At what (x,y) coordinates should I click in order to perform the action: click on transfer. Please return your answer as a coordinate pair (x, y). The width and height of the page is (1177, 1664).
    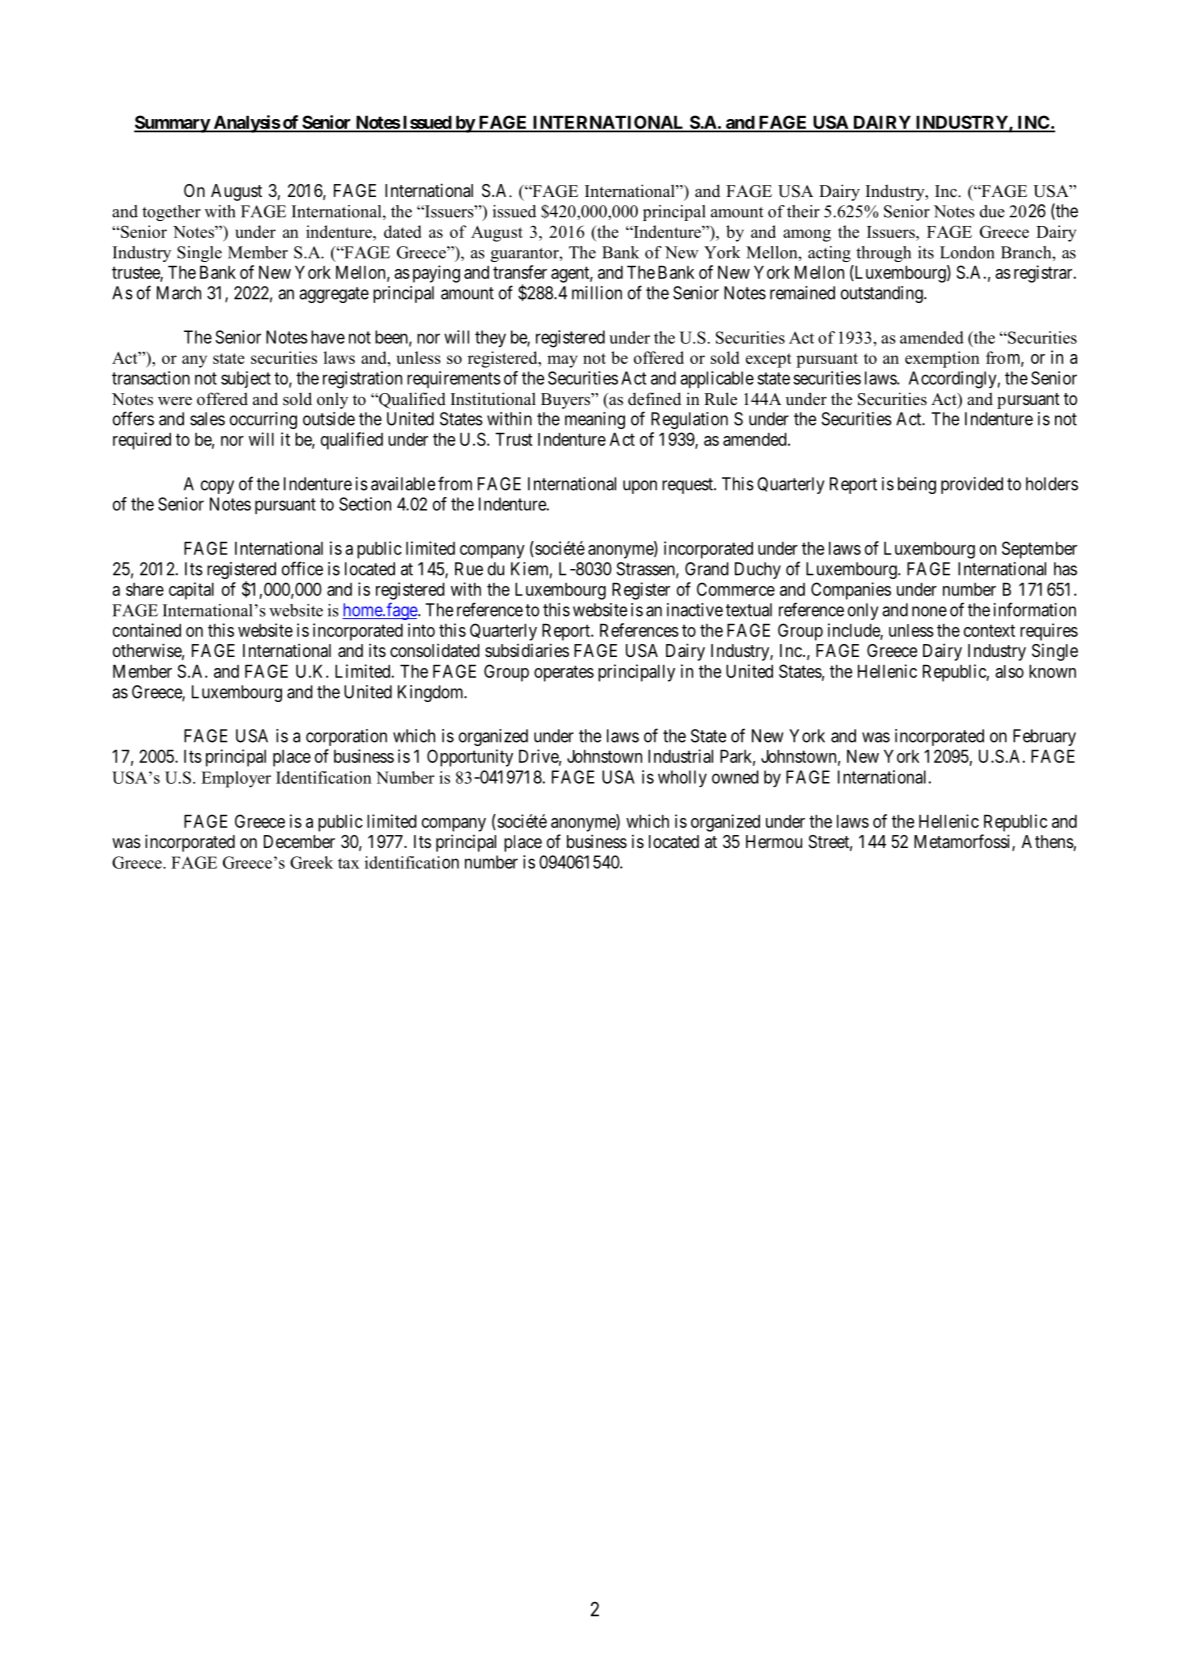
    Looking at the image, I should click on (520, 272).
